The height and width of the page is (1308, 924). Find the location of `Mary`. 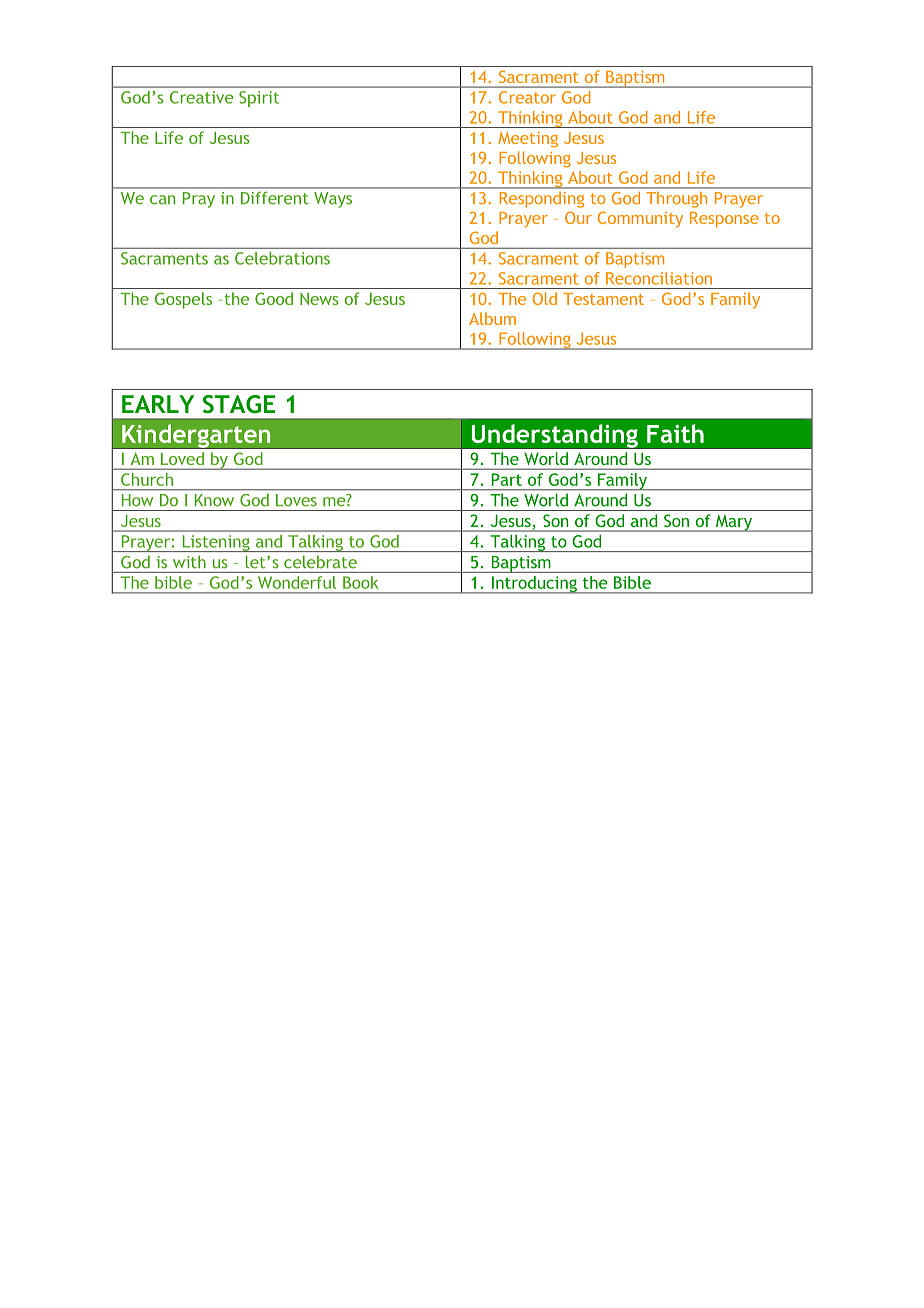

Mary is located at coordinates (734, 523).
